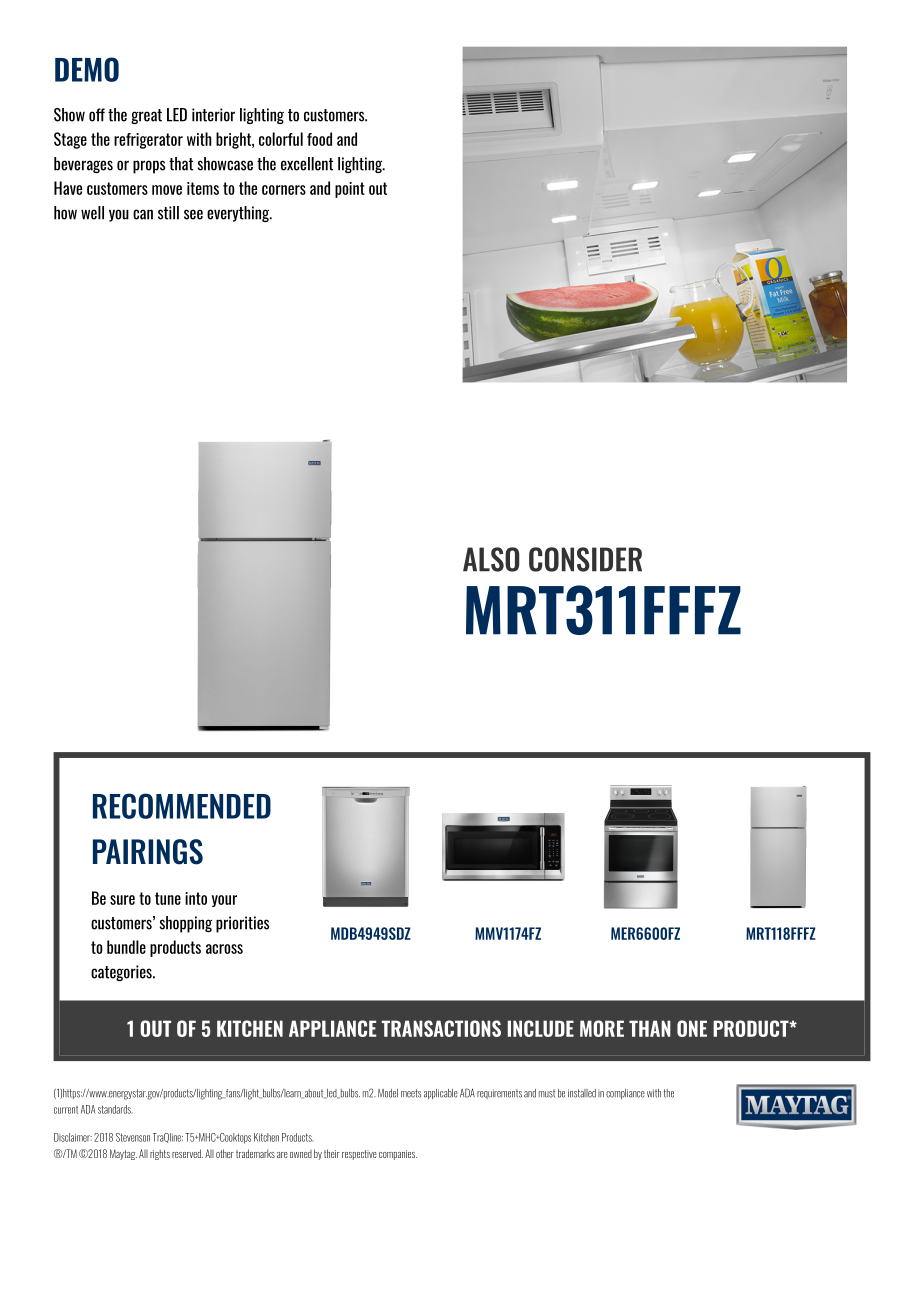 The width and height of the screenshot is (924, 1307). What do you see at coordinates (224, 901) in the screenshot?
I see `your` at bounding box center [224, 901].
